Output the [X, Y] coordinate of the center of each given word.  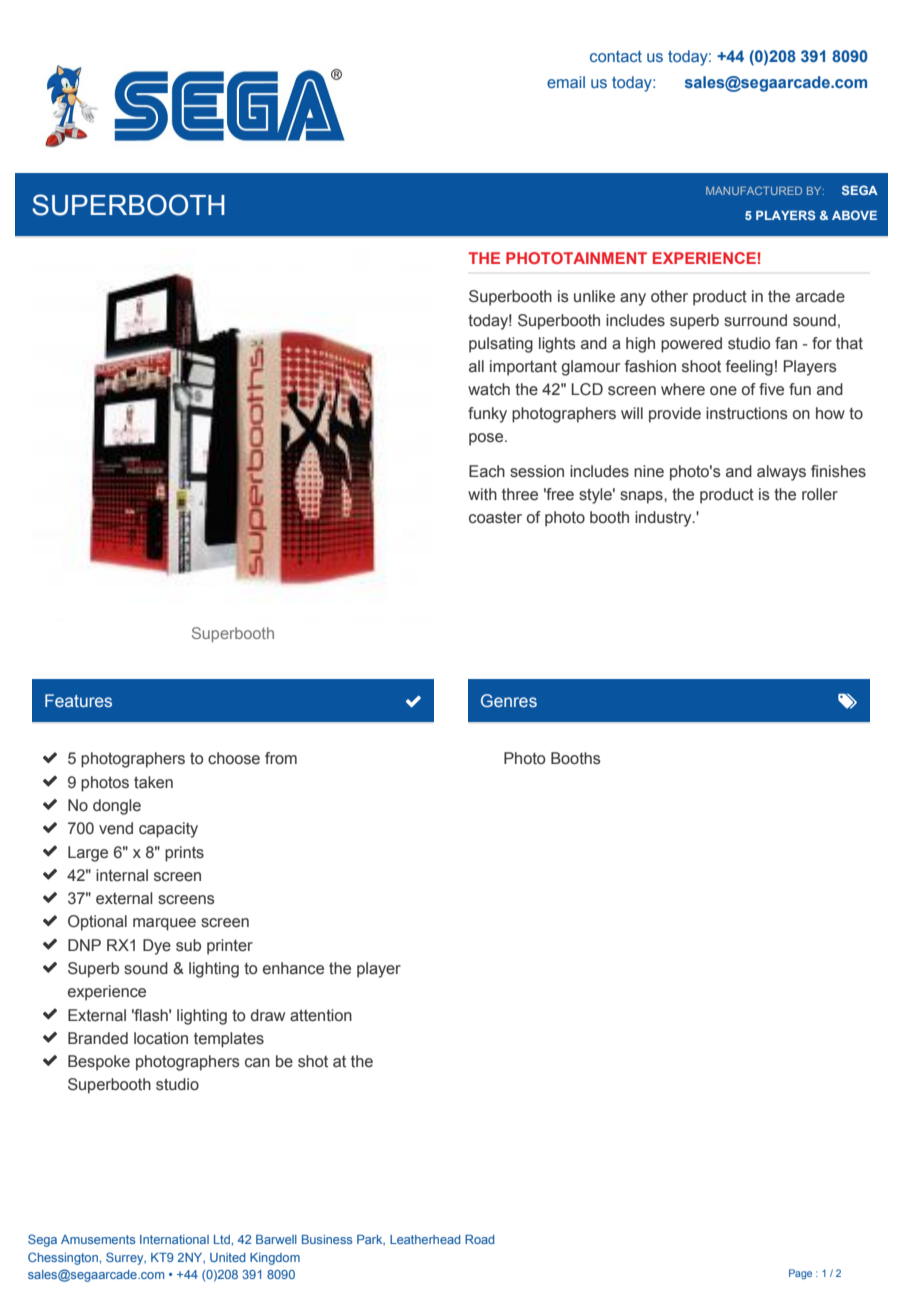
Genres [509, 700]
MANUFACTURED [754, 190]
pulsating [501, 345]
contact [616, 56]
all [476, 366]
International [174, 1239]
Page [800, 1274]
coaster [495, 518]
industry [664, 519]
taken [153, 782]
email [566, 82]
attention [321, 1015]
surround [755, 320]
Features [78, 700]
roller [820, 494]
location [161, 1038]
